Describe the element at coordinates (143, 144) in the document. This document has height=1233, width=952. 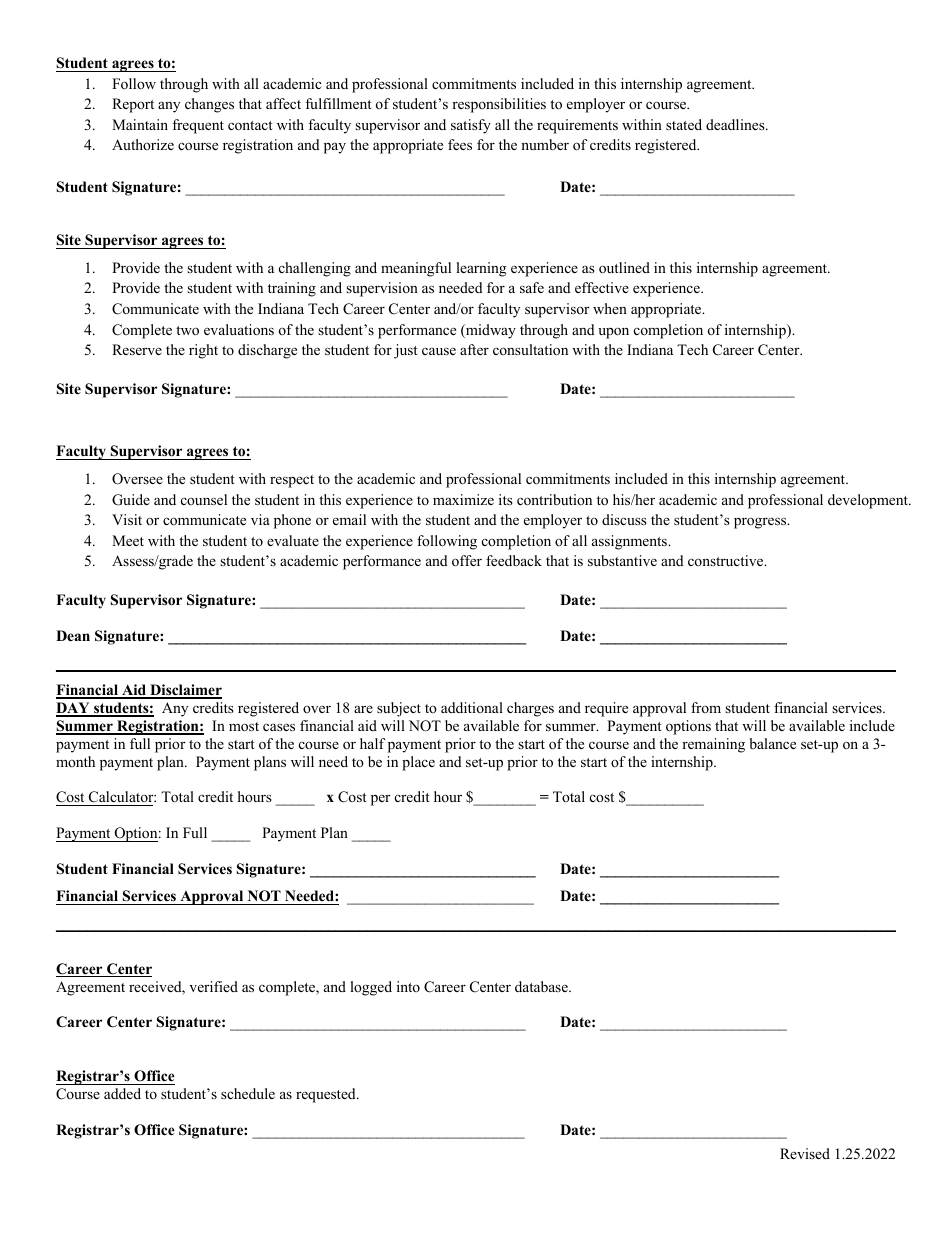
I see `Authorize` at that location.
